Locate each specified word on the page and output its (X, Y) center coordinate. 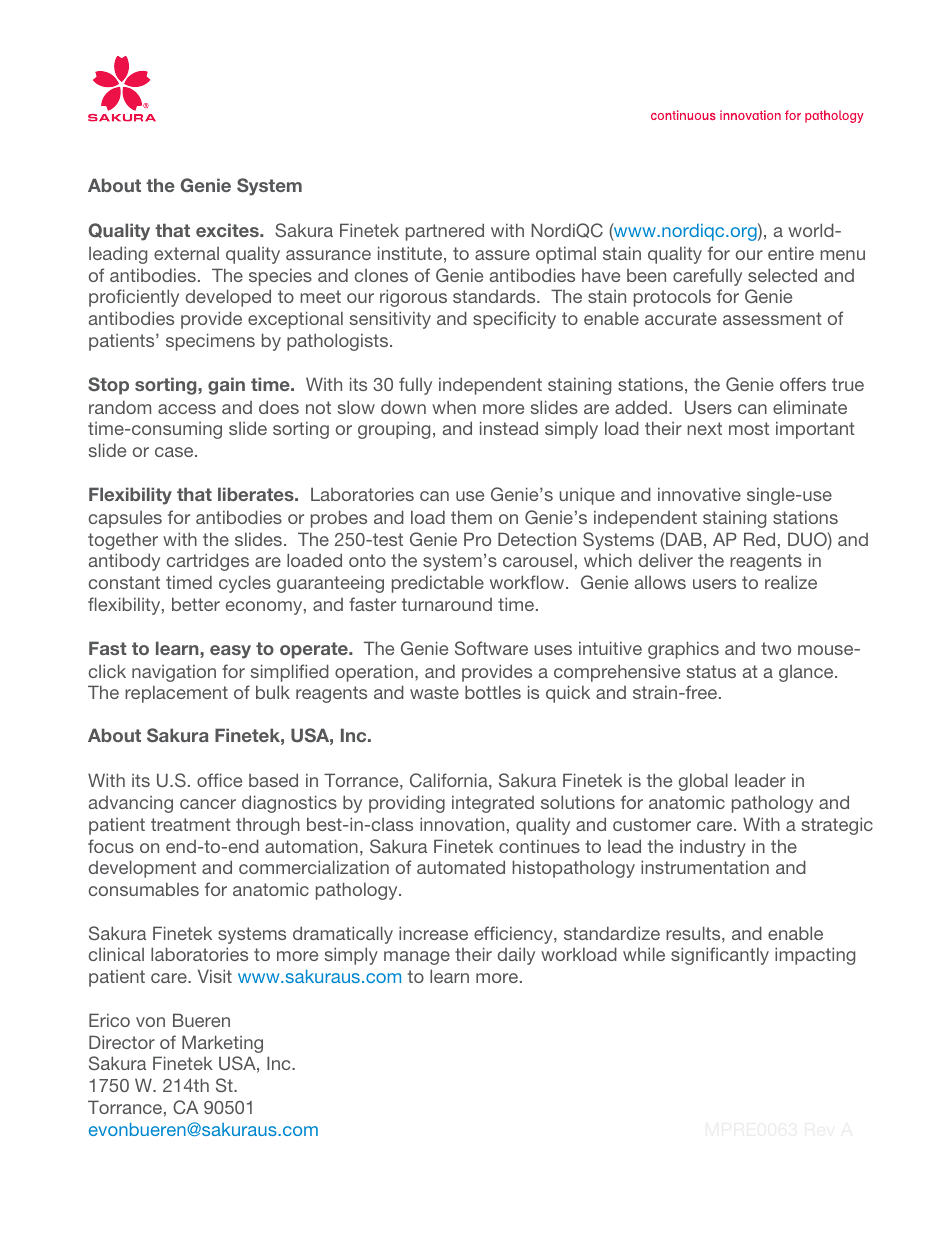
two (776, 648)
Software (491, 648)
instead (509, 428)
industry (713, 848)
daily (516, 956)
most (749, 428)
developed (228, 298)
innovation (462, 824)
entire (791, 253)
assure (502, 255)
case (175, 452)
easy (230, 652)
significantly (720, 956)
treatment (191, 824)
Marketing (222, 1044)
